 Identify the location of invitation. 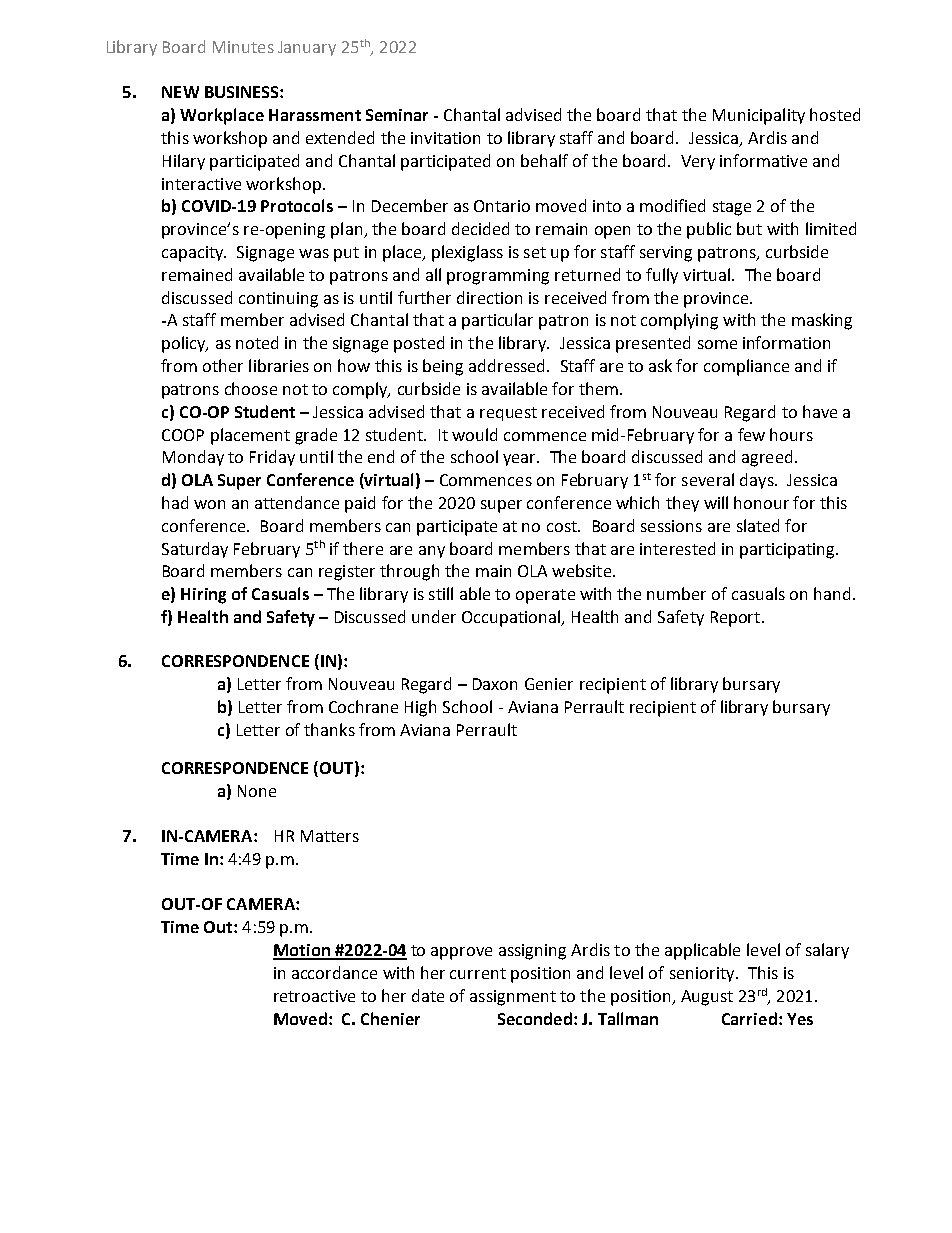
(445, 138).
